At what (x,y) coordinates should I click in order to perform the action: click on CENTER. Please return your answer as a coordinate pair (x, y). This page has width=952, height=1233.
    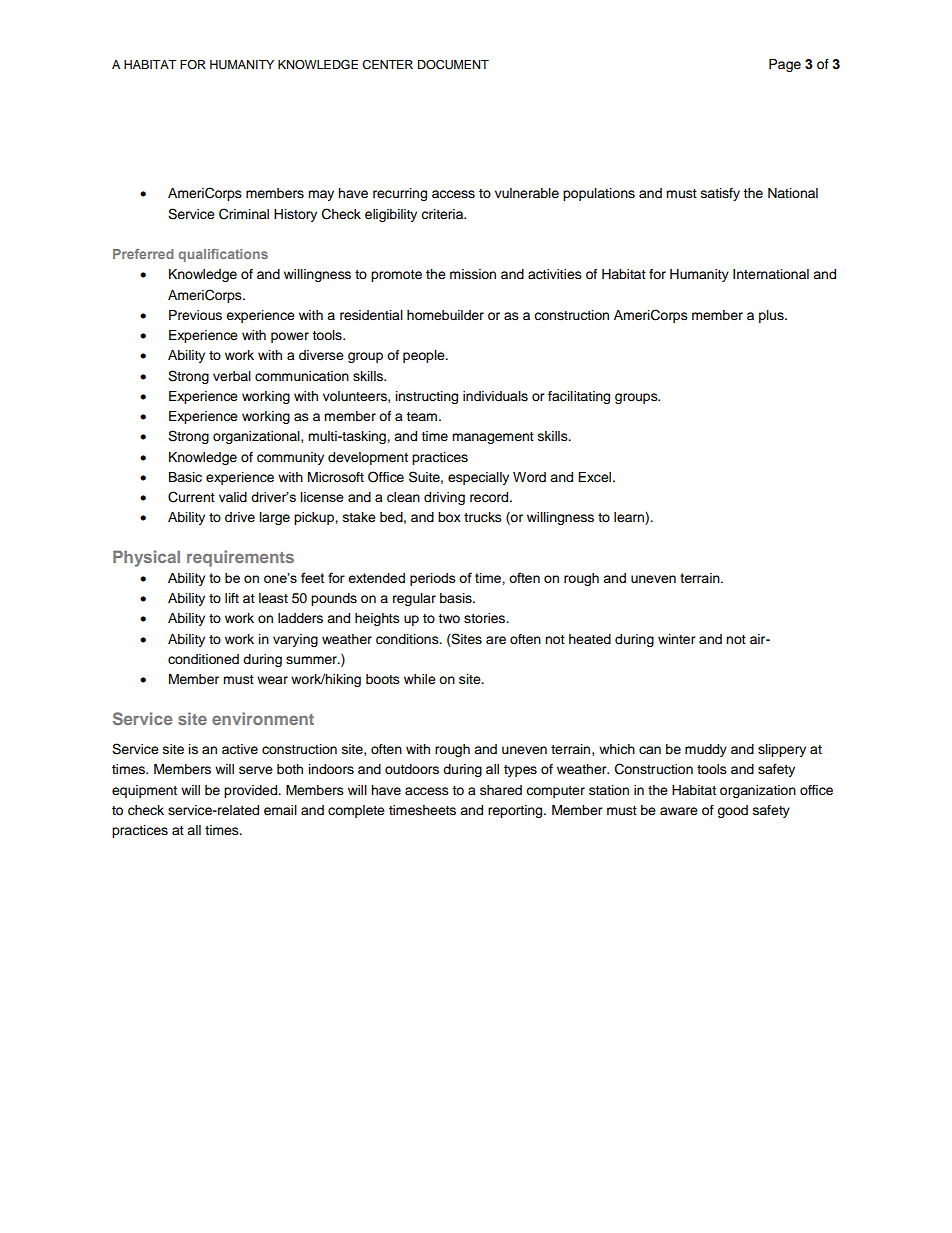
    Looking at the image, I should click on (387, 65).
